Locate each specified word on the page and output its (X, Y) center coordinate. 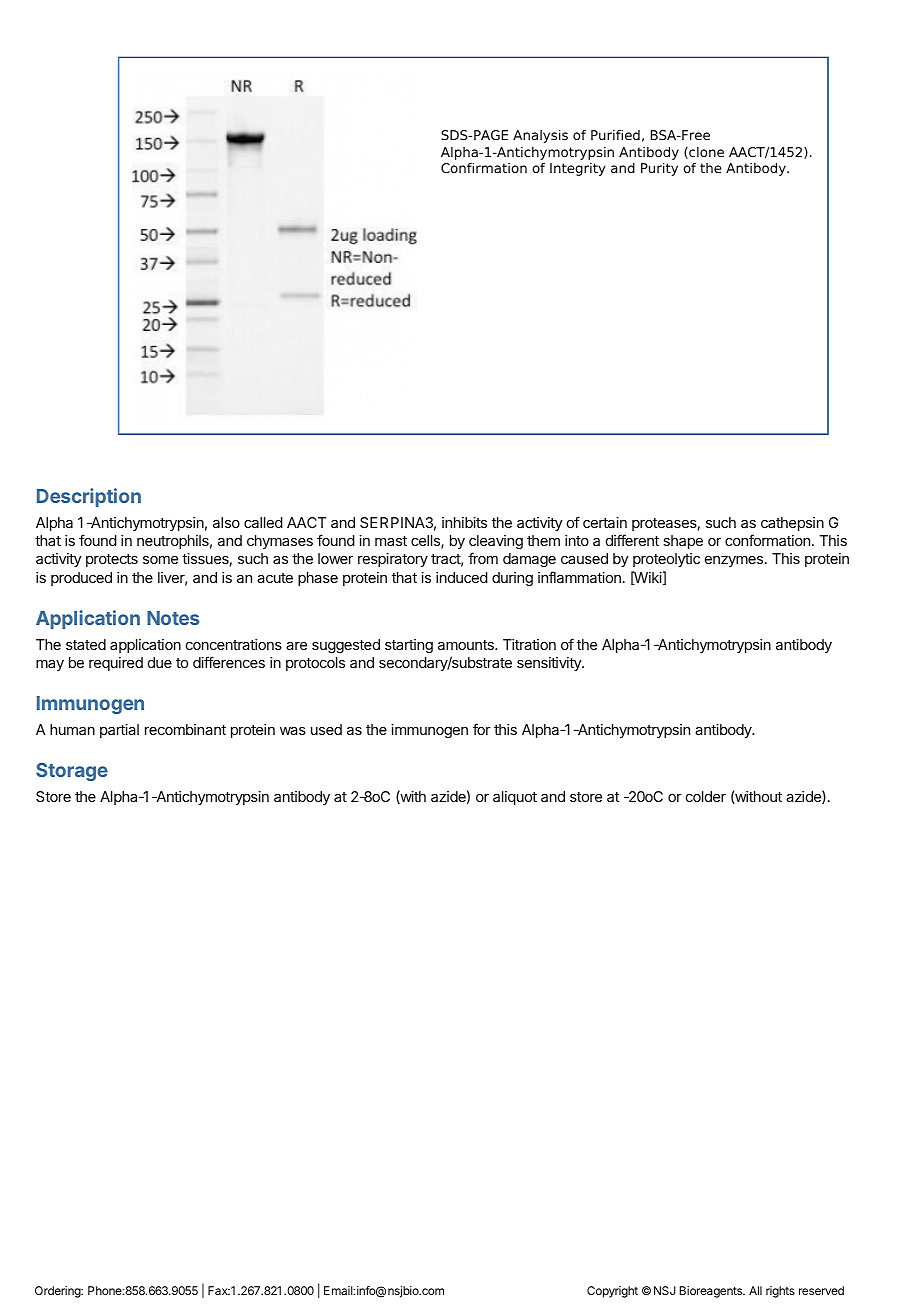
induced (462, 577)
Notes (173, 618)
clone (705, 153)
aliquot (515, 798)
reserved (821, 1290)
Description (89, 497)
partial (119, 731)
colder (706, 796)
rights (780, 1292)
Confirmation (484, 168)
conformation (767, 540)
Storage (72, 772)
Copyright (612, 1292)
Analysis (540, 136)
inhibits (464, 522)
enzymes (735, 561)
